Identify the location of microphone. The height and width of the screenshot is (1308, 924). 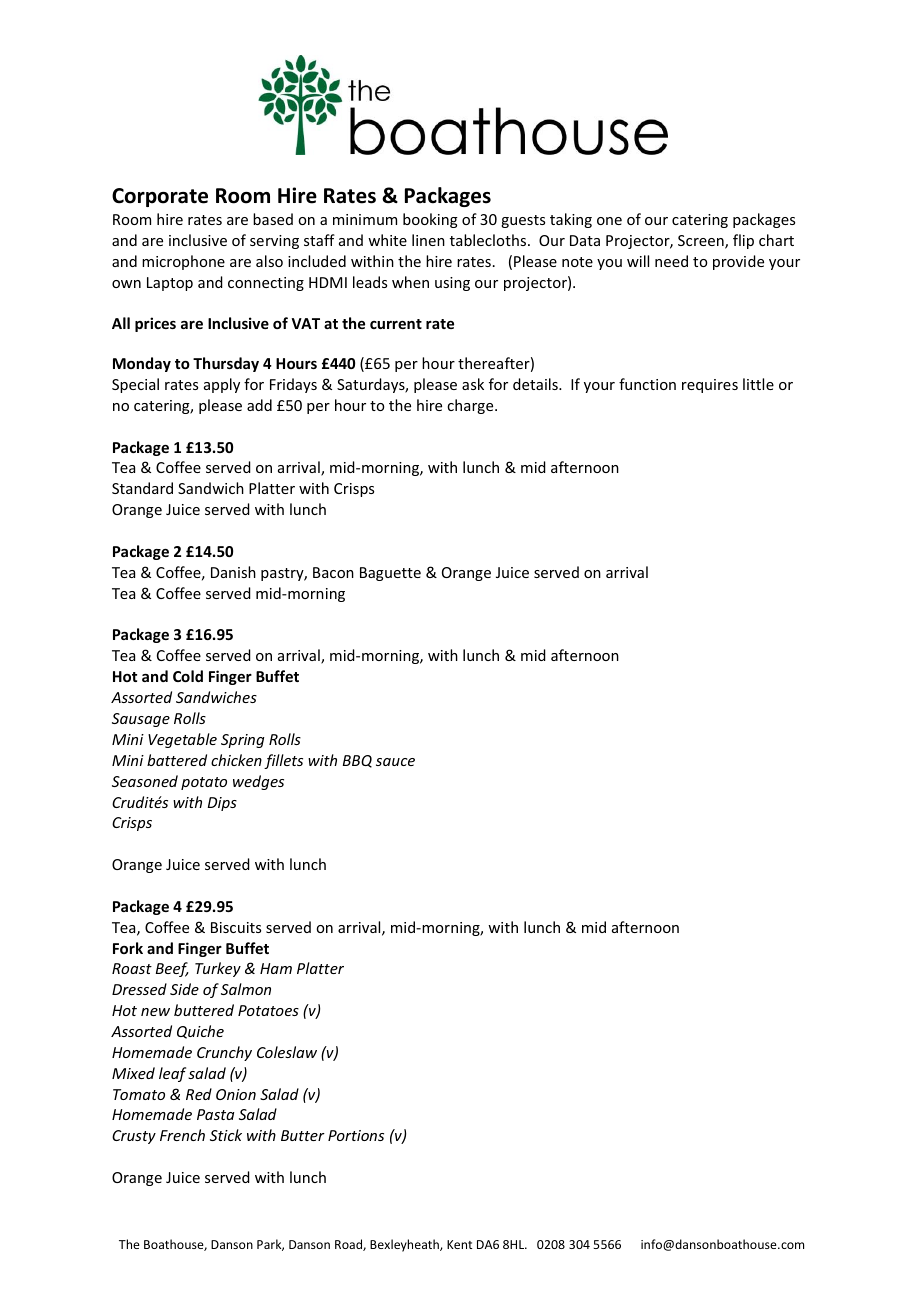
(183, 262).
